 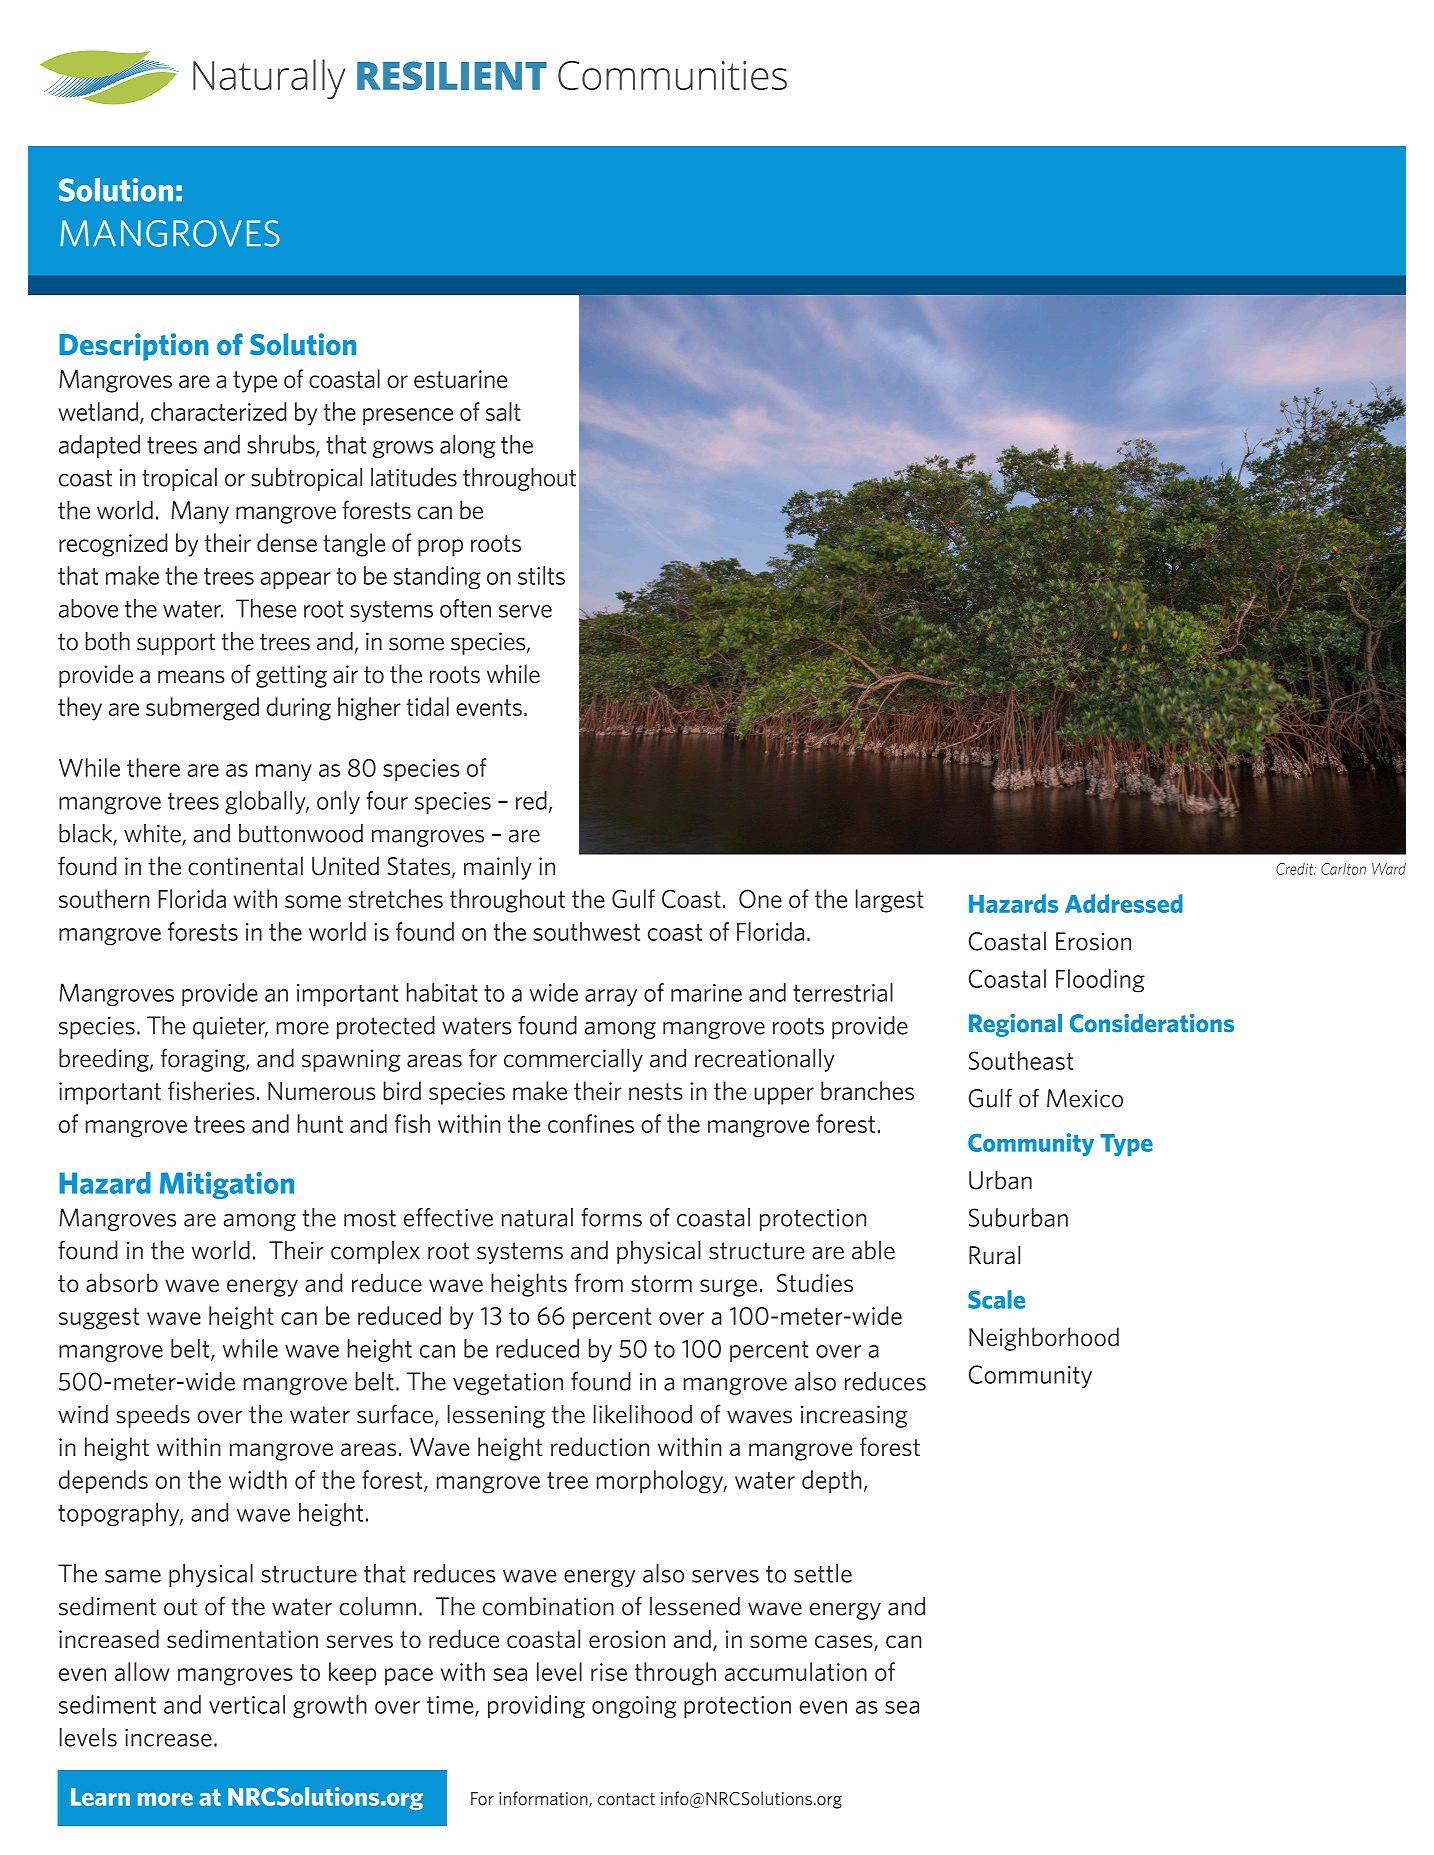 I want to click on characterized, so click(x=218, y=411).
